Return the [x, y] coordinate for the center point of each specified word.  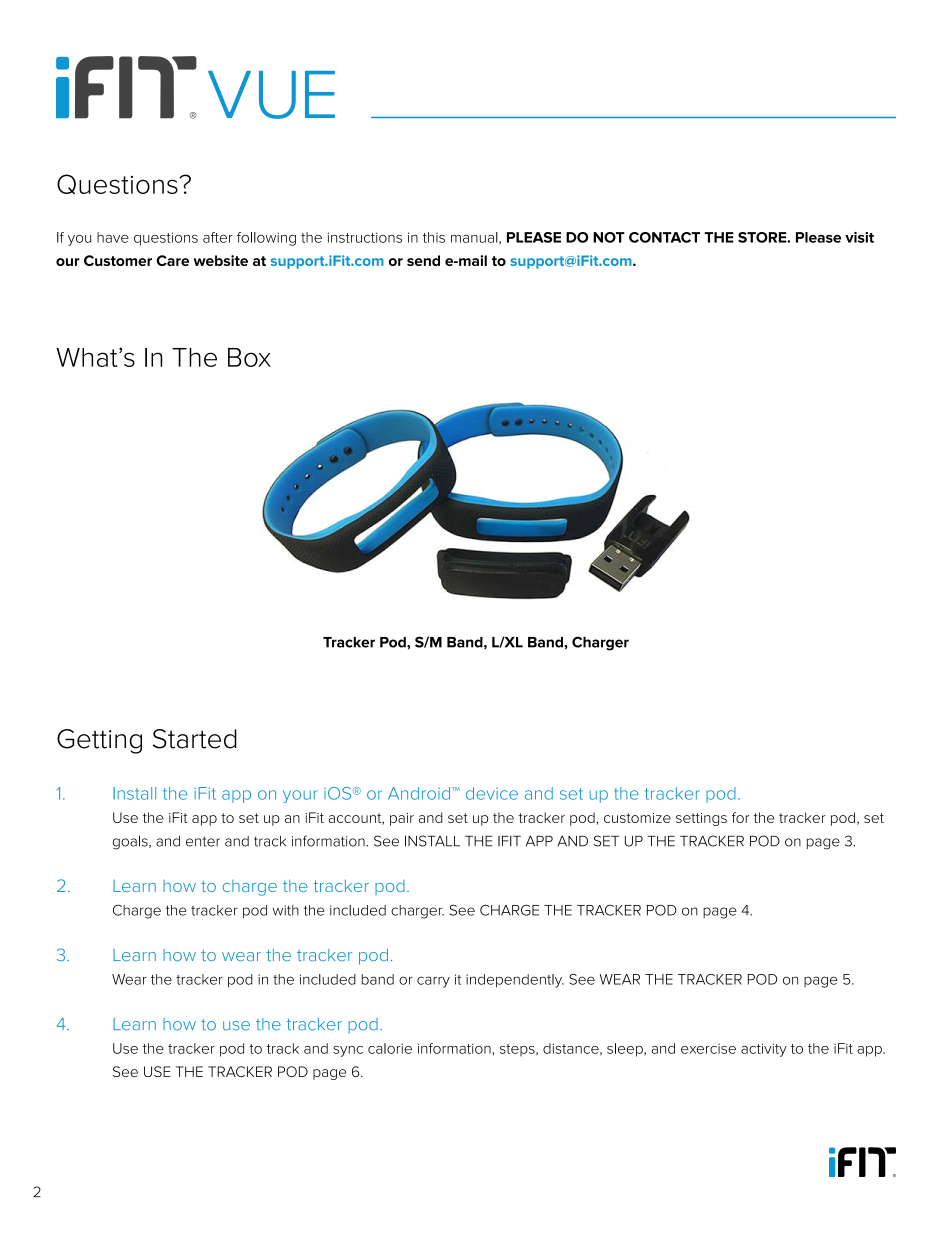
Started [195, 739]
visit [859, 237]
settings [701, 819]
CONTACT [664, 237]
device [492, 793]
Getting [99, 741]
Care [172, 260]
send [423, 260]
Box [249, 357]
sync [348, 1051]
